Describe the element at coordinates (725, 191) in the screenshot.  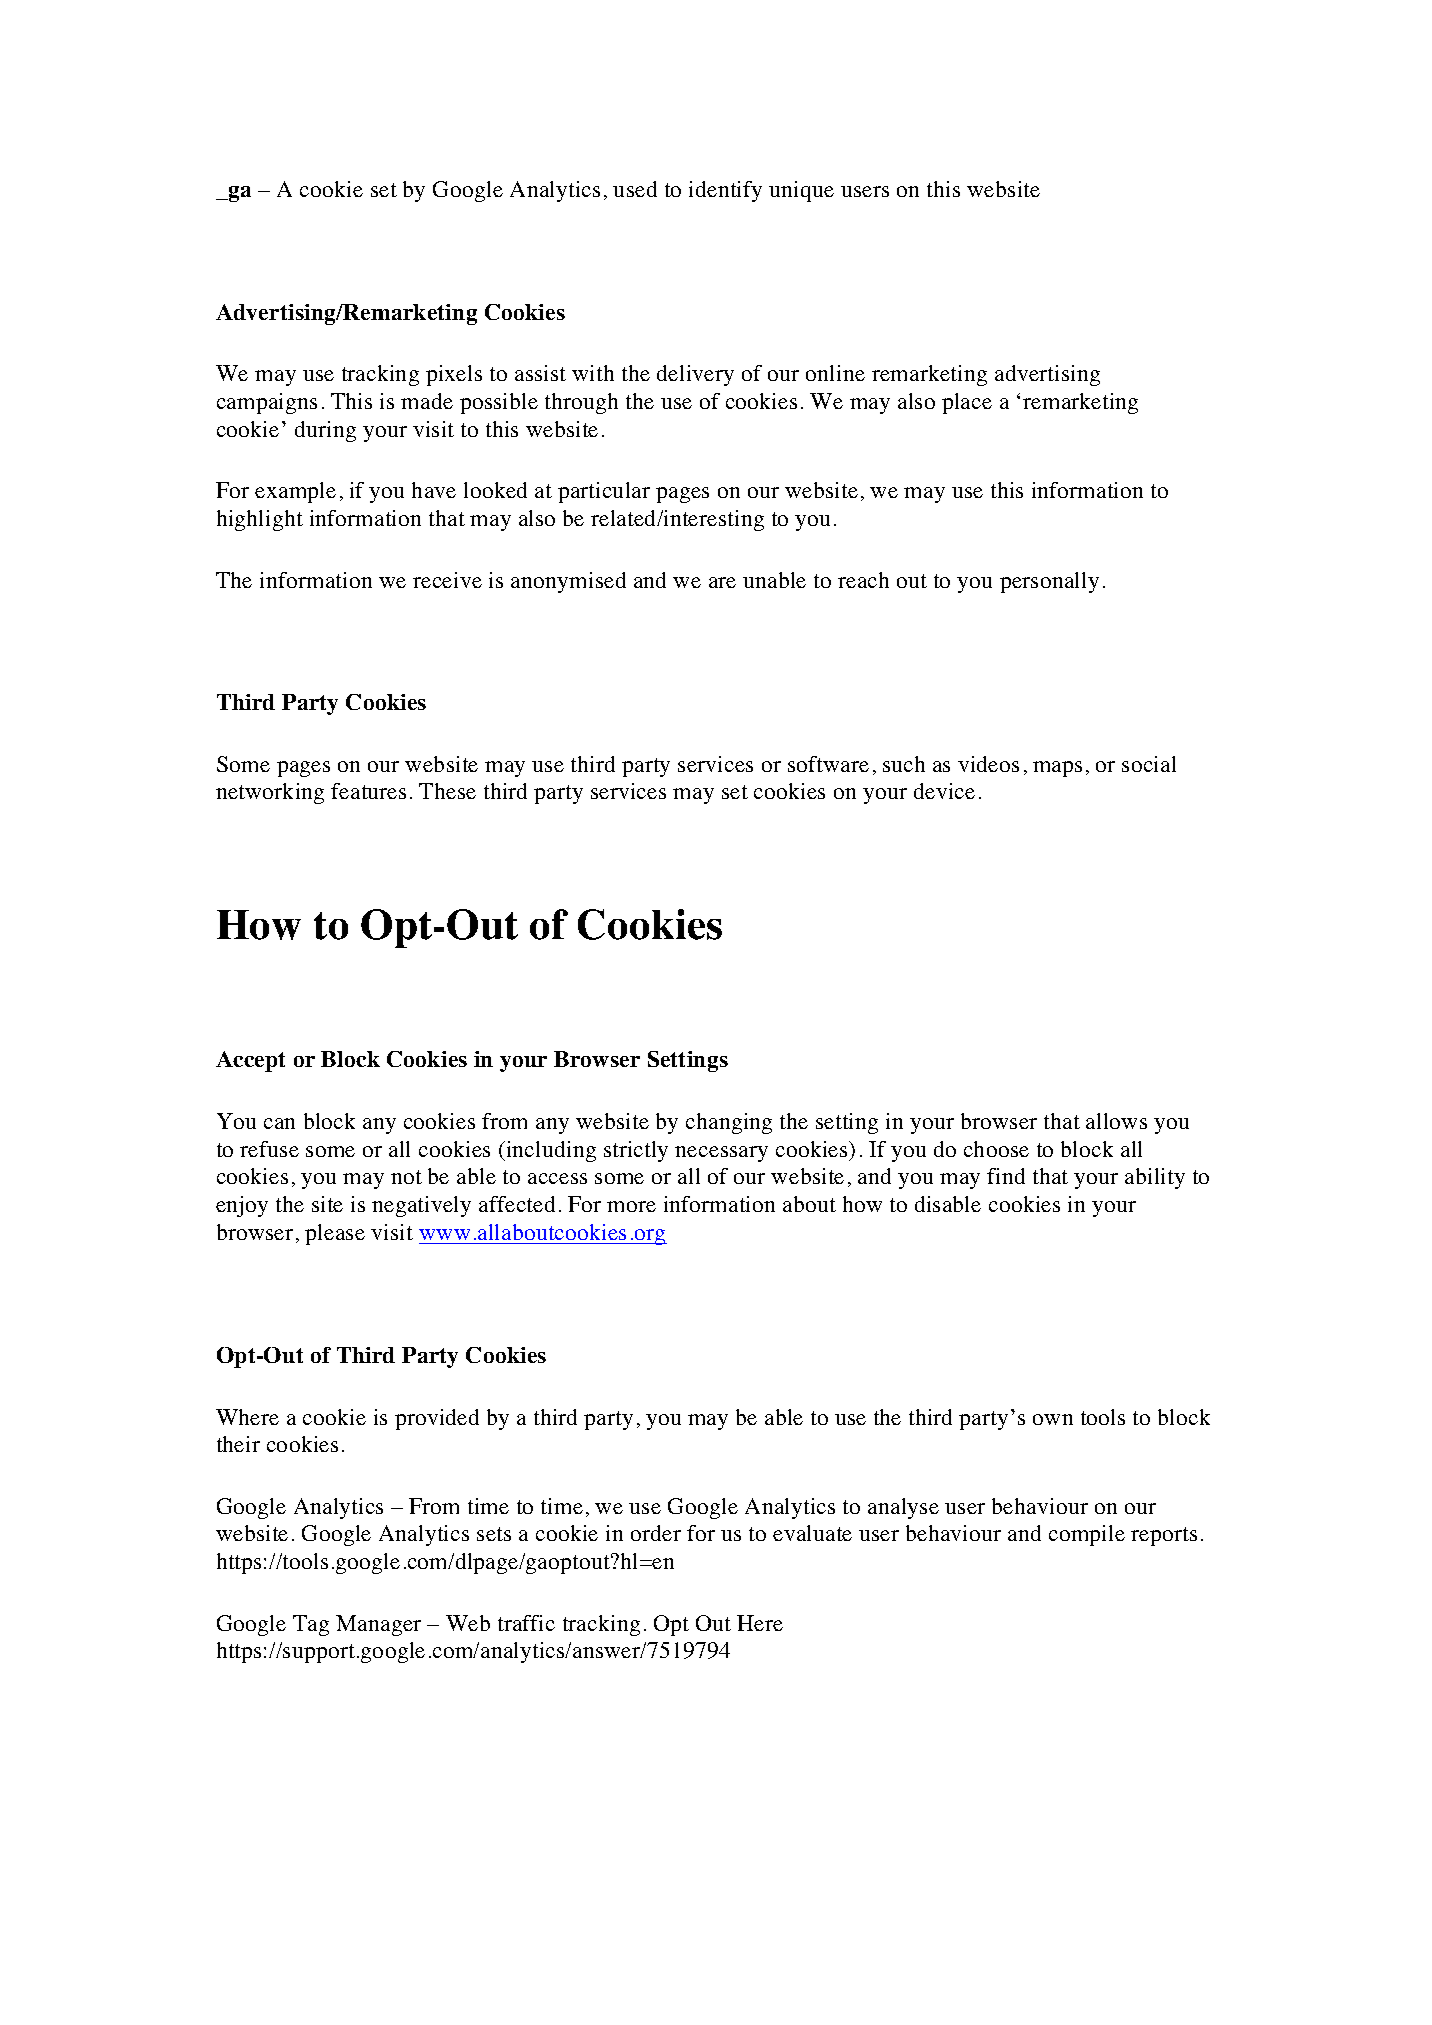
I see `identify` at that location.
